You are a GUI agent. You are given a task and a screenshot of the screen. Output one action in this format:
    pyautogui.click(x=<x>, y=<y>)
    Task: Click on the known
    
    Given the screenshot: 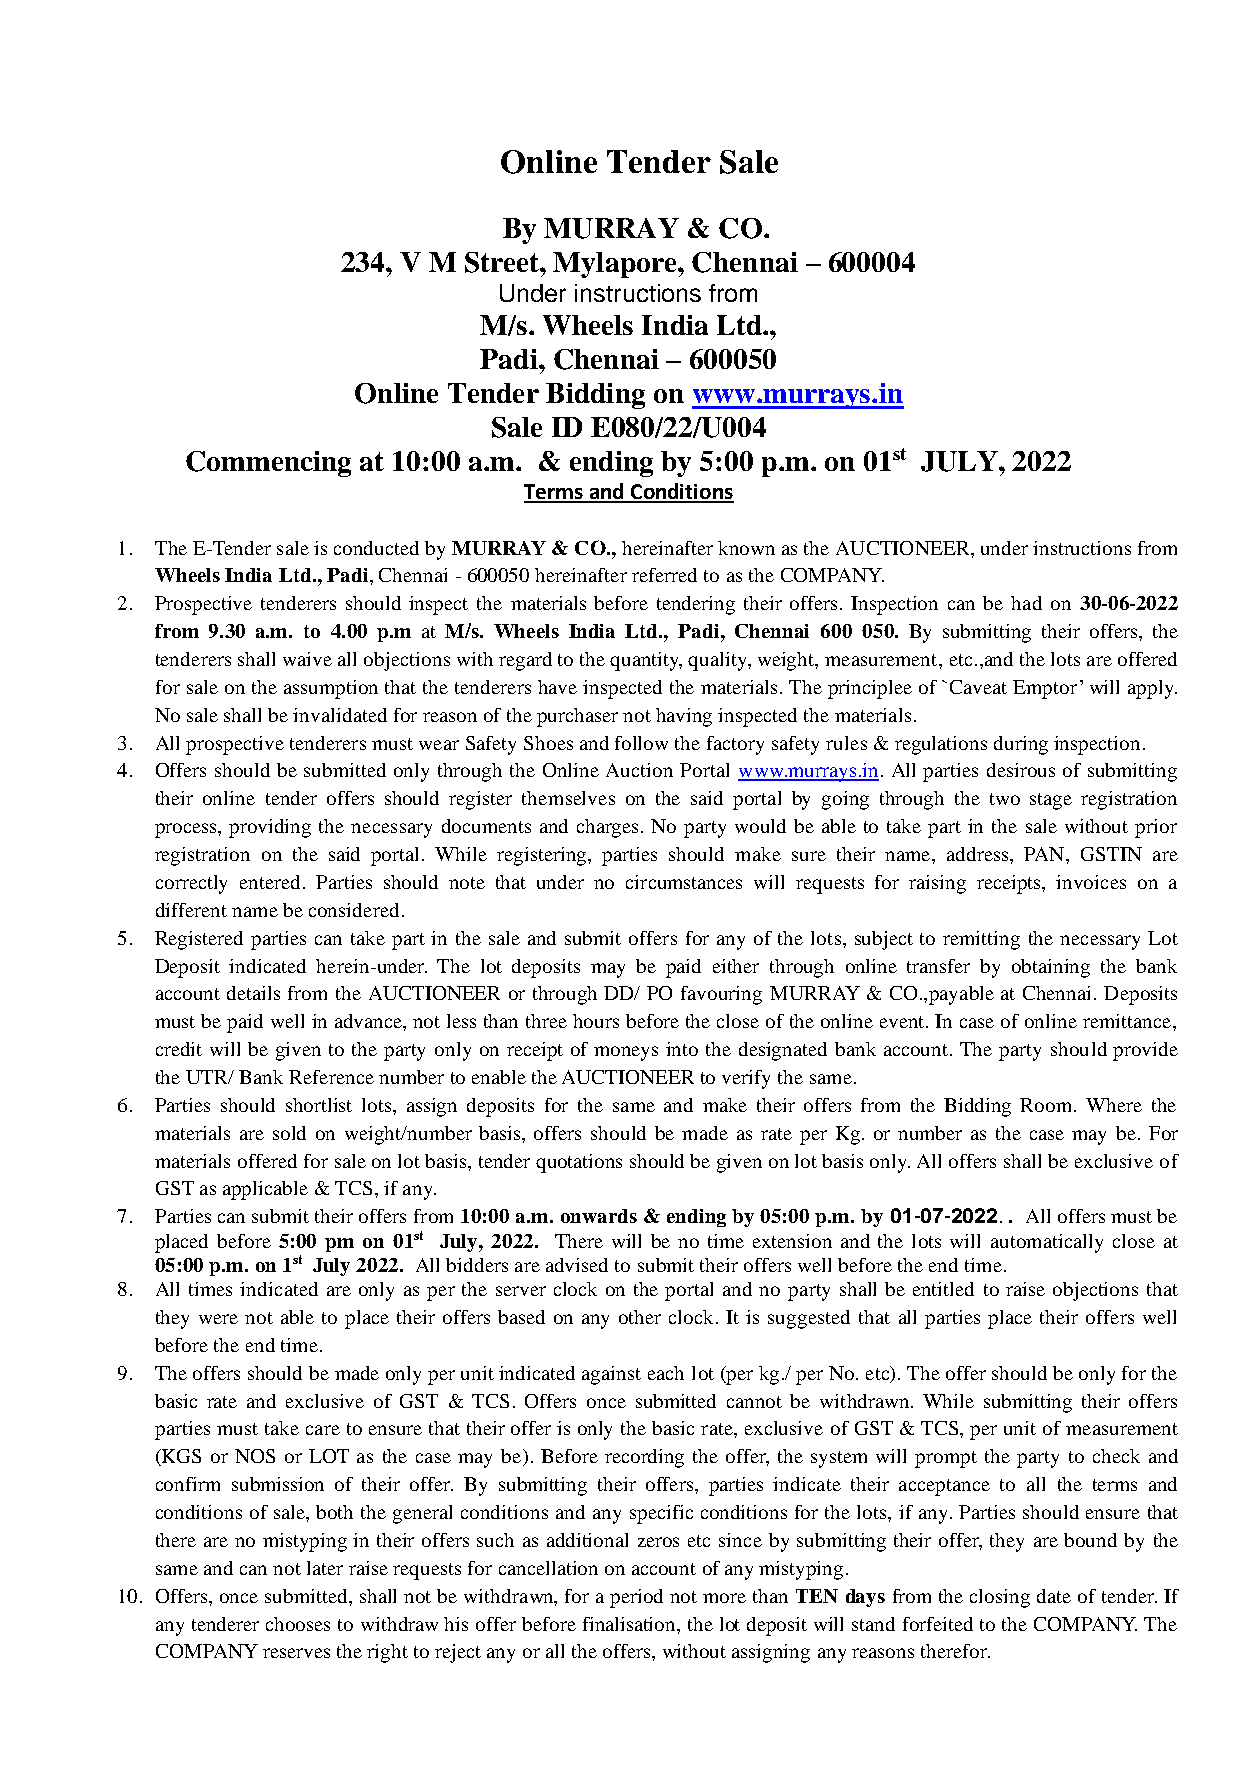 What is the action you would take?
    pyautogui.click(x=746, y=548)
